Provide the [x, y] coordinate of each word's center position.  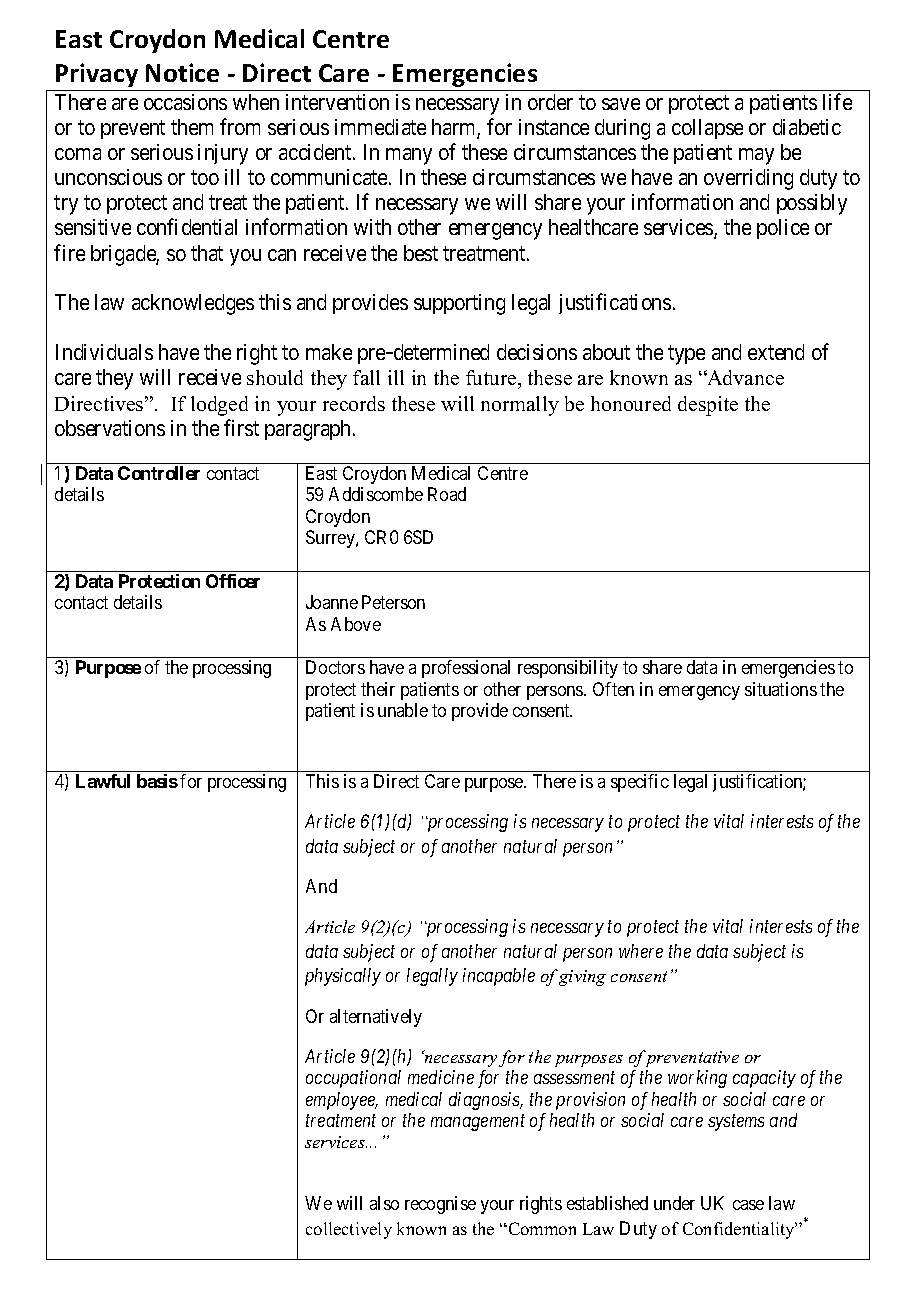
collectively [349, 1230]
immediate [380, 127]
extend [776, 352]
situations [781, 689]
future [492, 379]
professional [466, 669]
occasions [185, 102]
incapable [499, 977]
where [641, 951]
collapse [707, 129]
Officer [233, 581]
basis [157, 781]
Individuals [104, 352]
